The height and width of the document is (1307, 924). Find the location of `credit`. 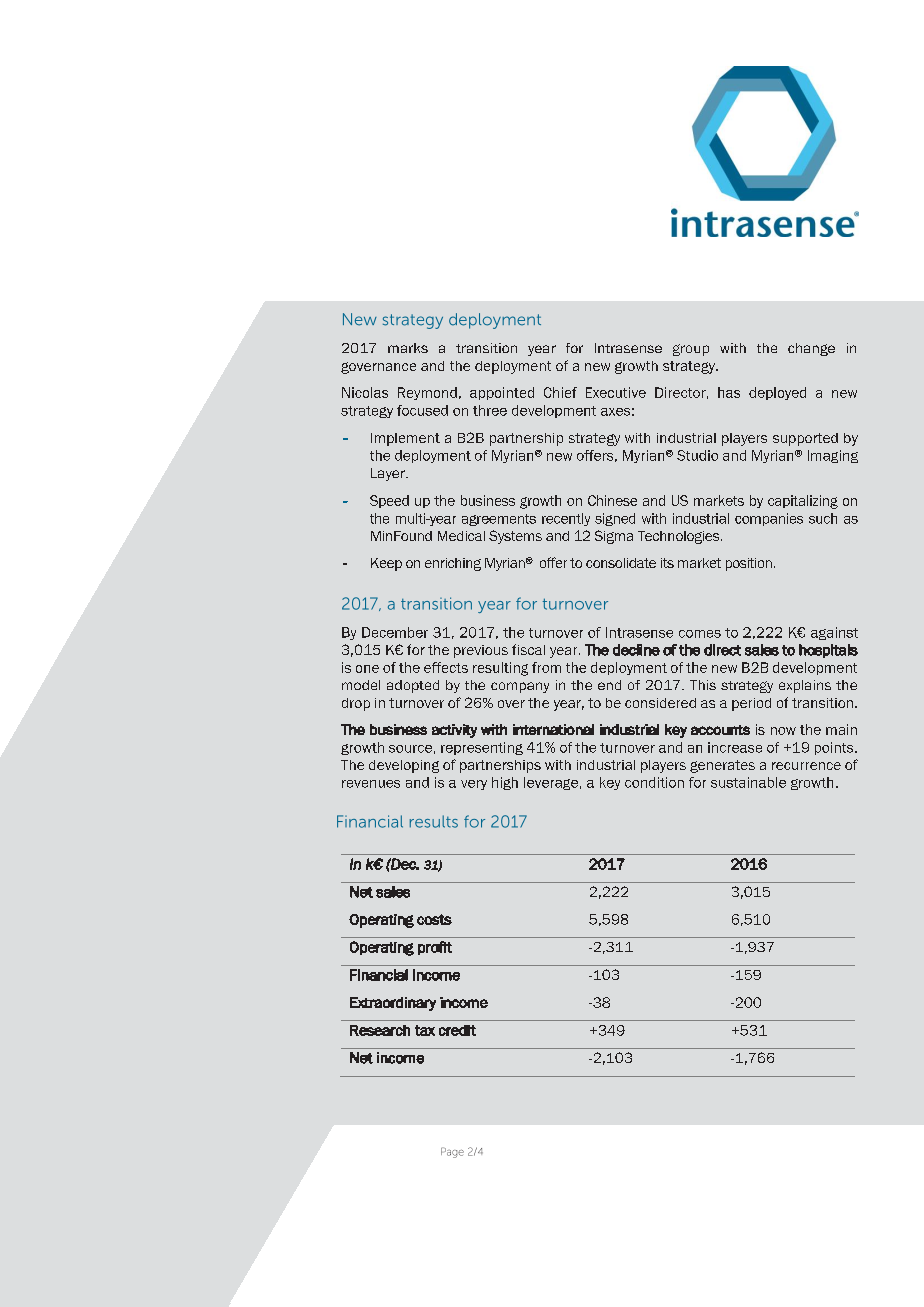

credit is located at coordinates (457, 1030).
